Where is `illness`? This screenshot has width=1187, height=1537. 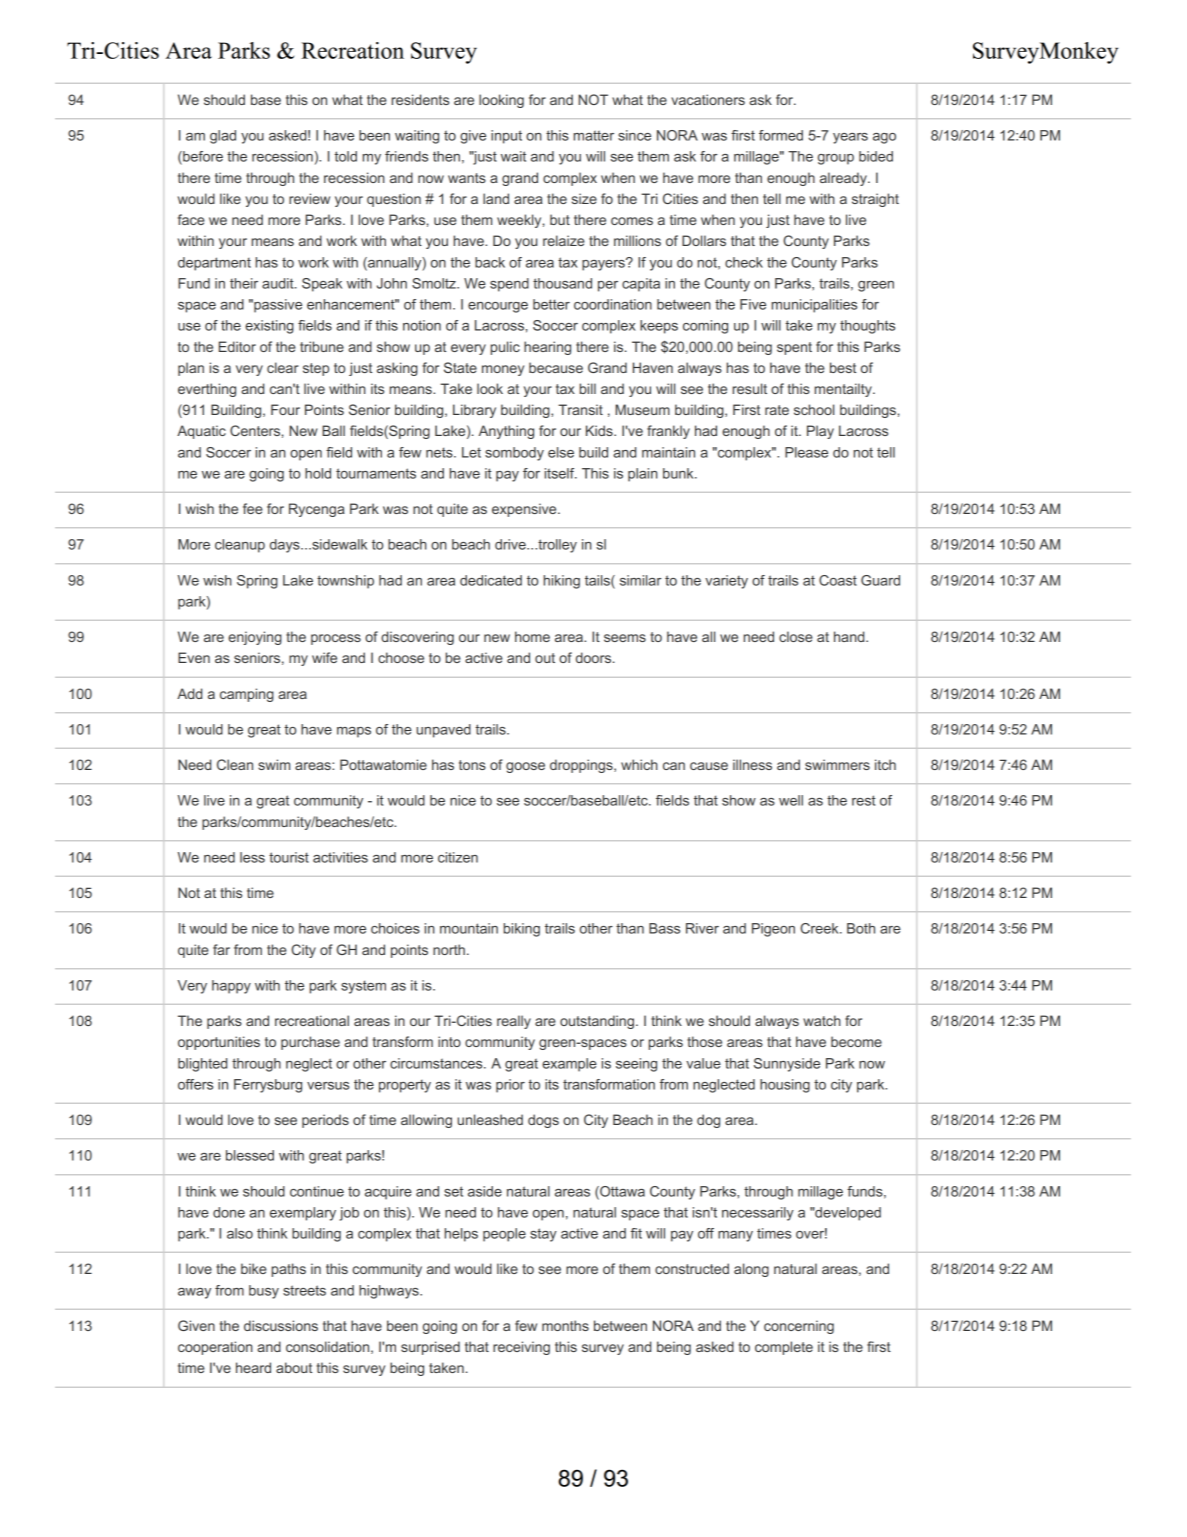 illness is located at coordinates (752, 764).
